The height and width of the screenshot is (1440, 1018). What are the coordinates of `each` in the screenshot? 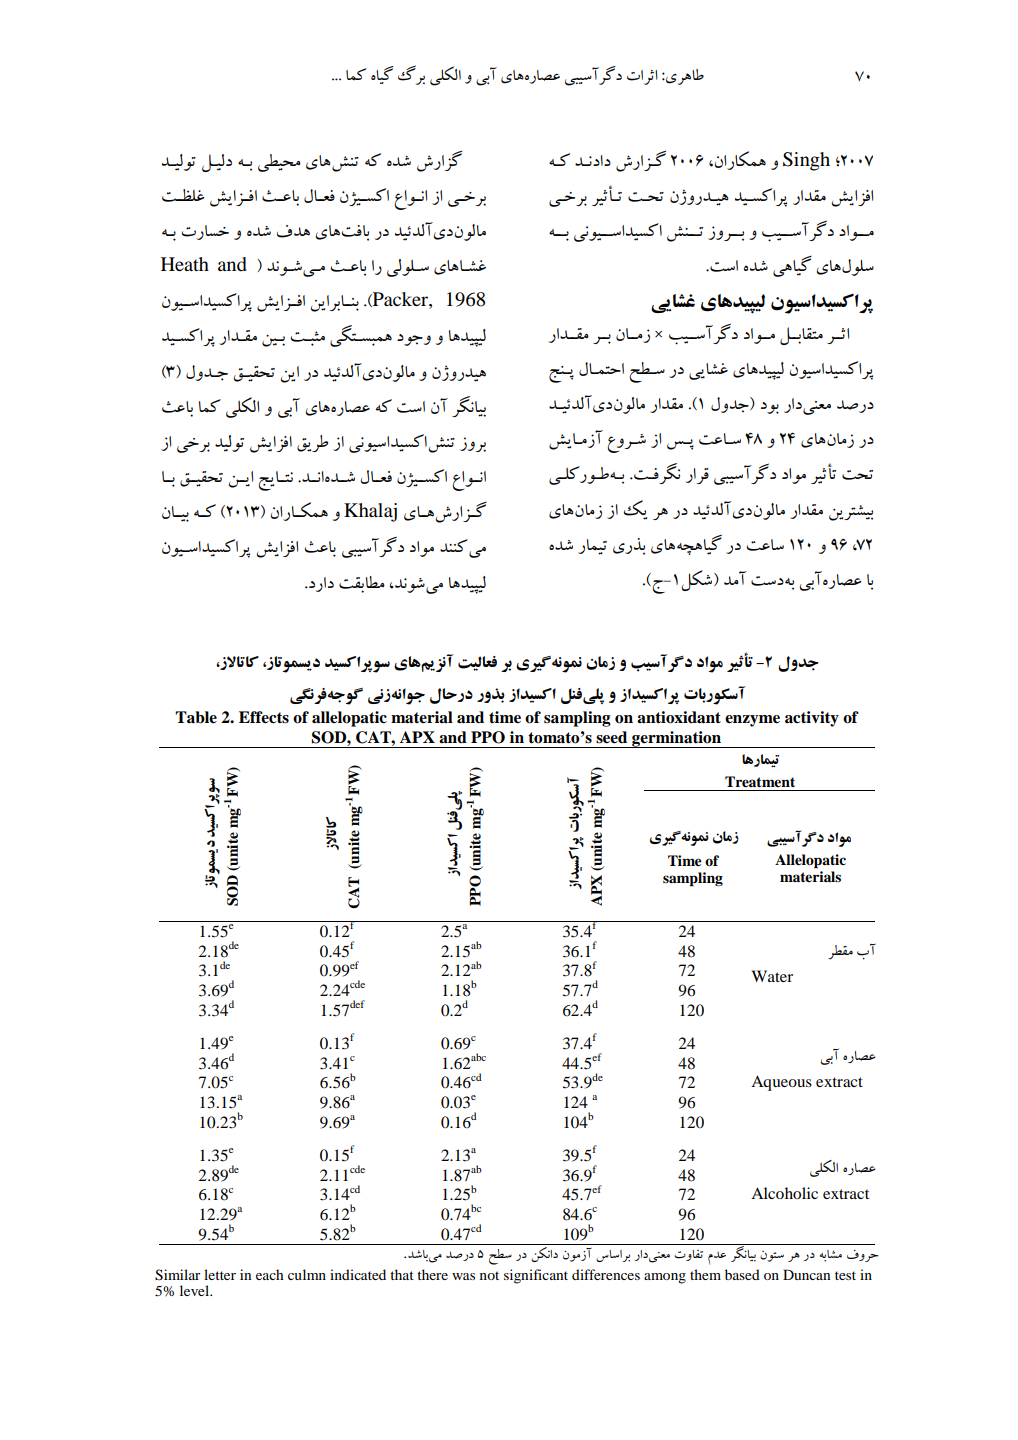 It's located at (270, 1274).
